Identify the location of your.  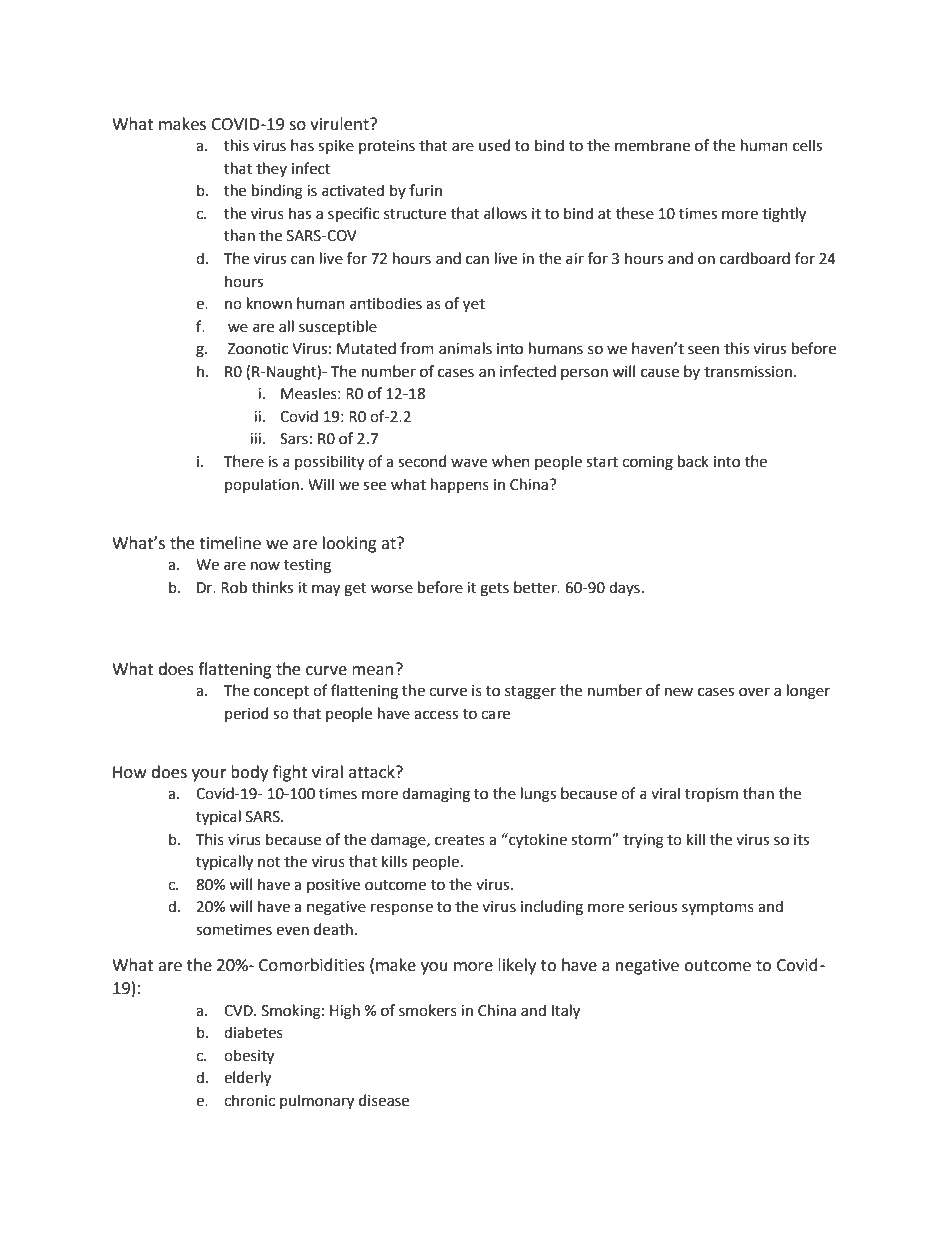
(209, 775).
